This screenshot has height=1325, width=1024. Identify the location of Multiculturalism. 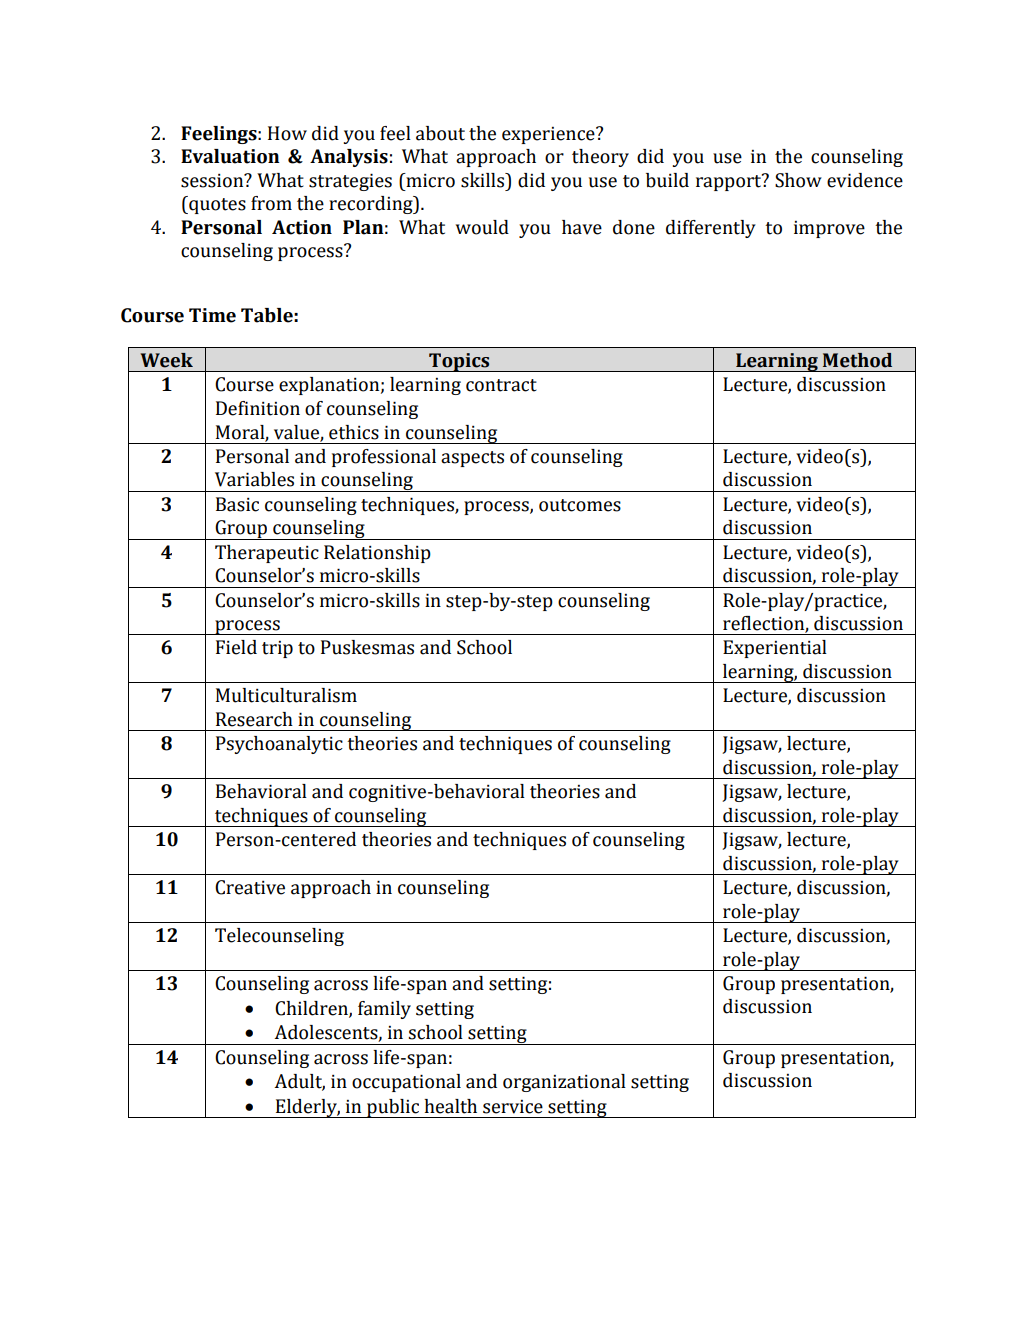
(286, 695).
